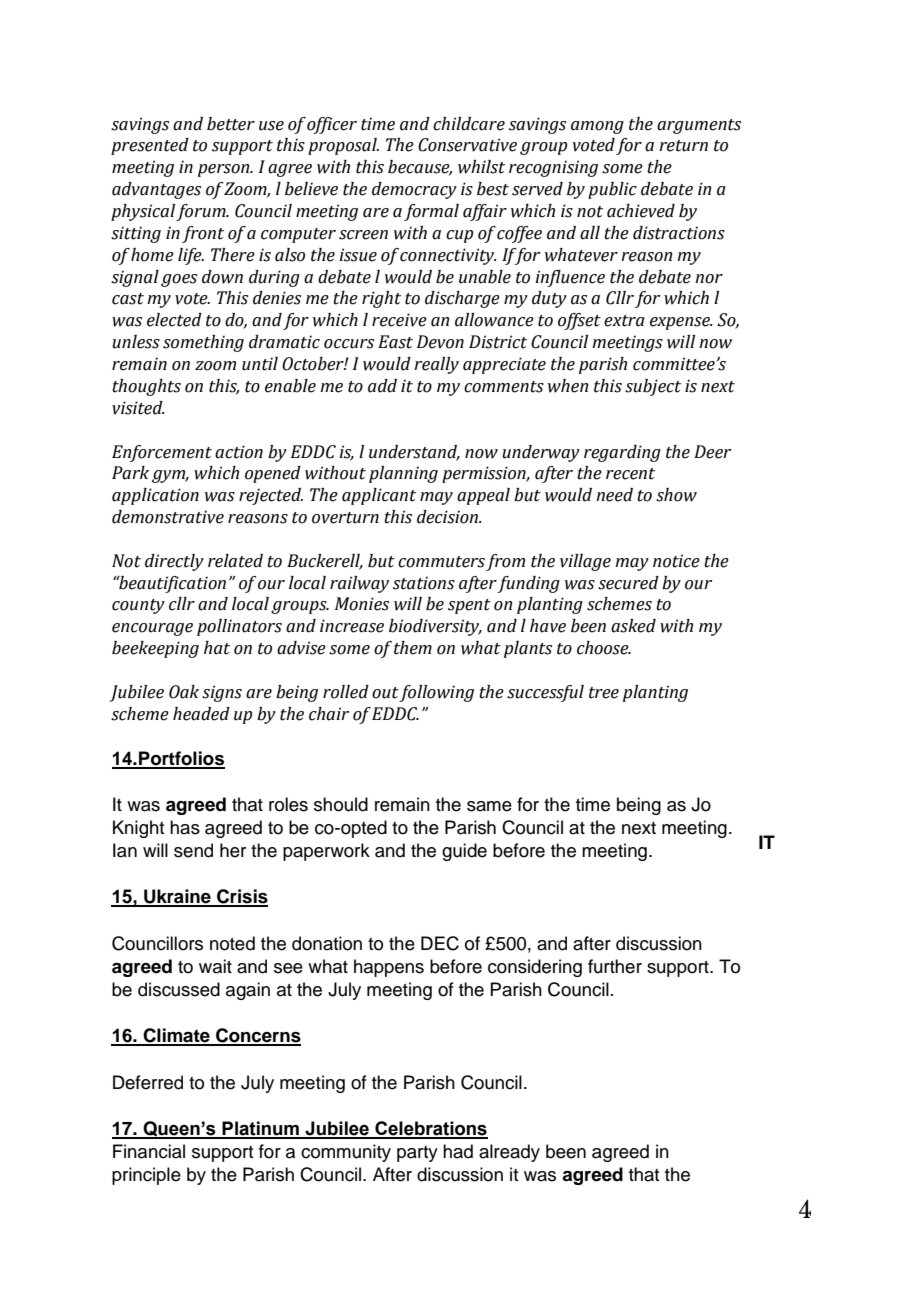  What do you see at coordinates (225, 170) in the screenshot?
I see `person` at bounding box center [225, 170].
